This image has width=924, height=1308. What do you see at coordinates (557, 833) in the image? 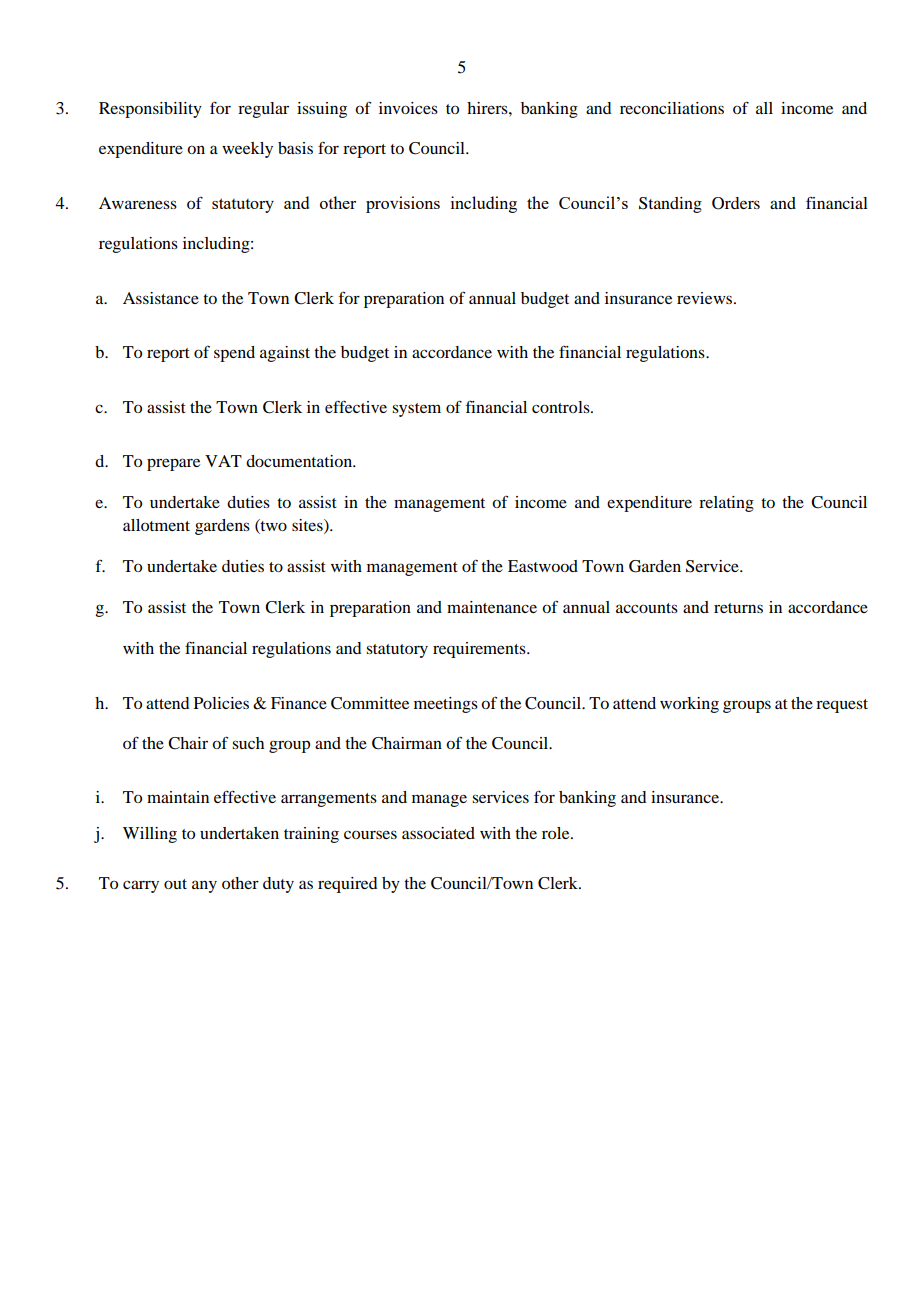
I see `role` at bounding box center [557, 833].
